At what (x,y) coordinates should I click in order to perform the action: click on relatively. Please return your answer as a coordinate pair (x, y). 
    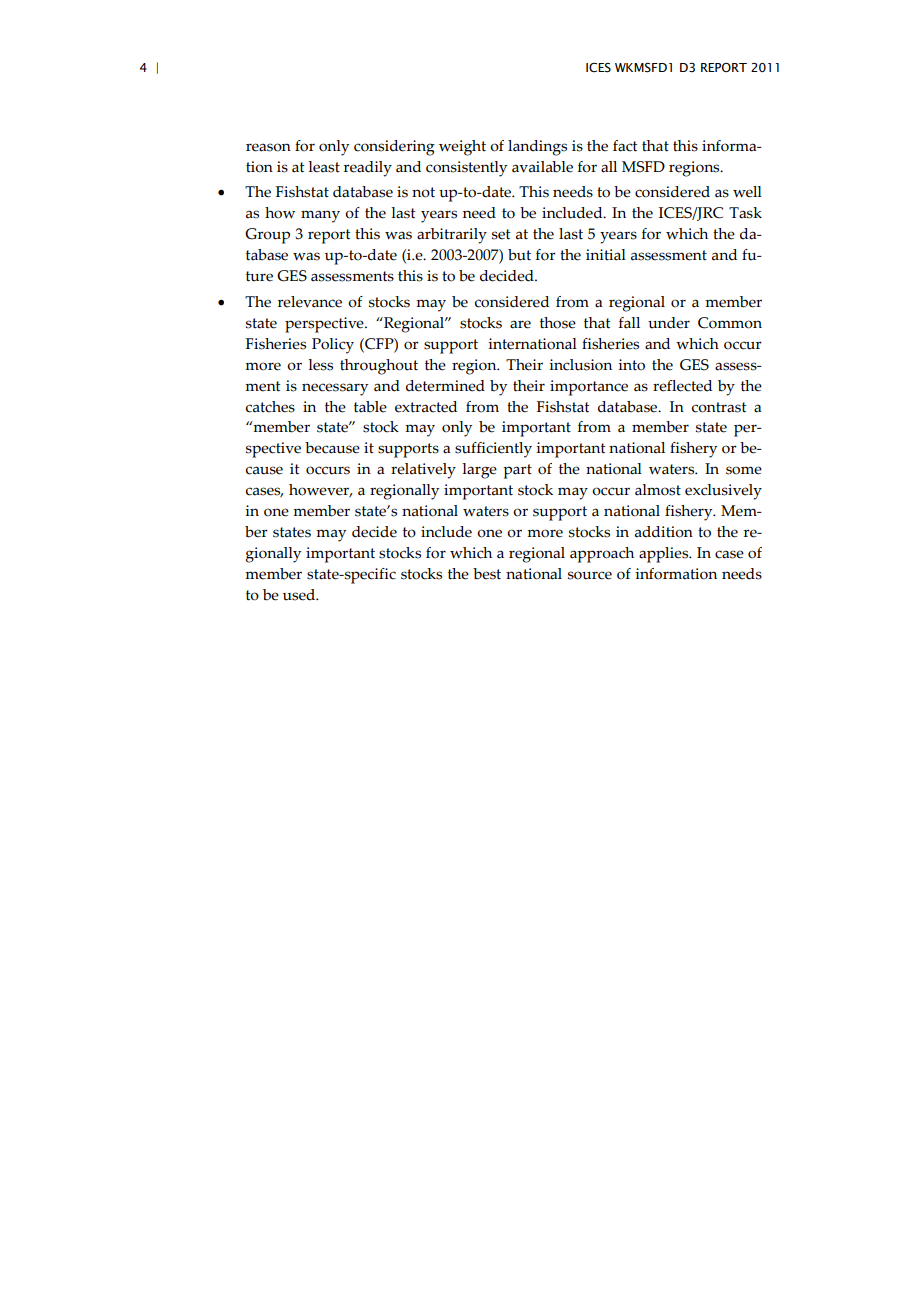
    Looking at the image, I should click on (423, 471).
